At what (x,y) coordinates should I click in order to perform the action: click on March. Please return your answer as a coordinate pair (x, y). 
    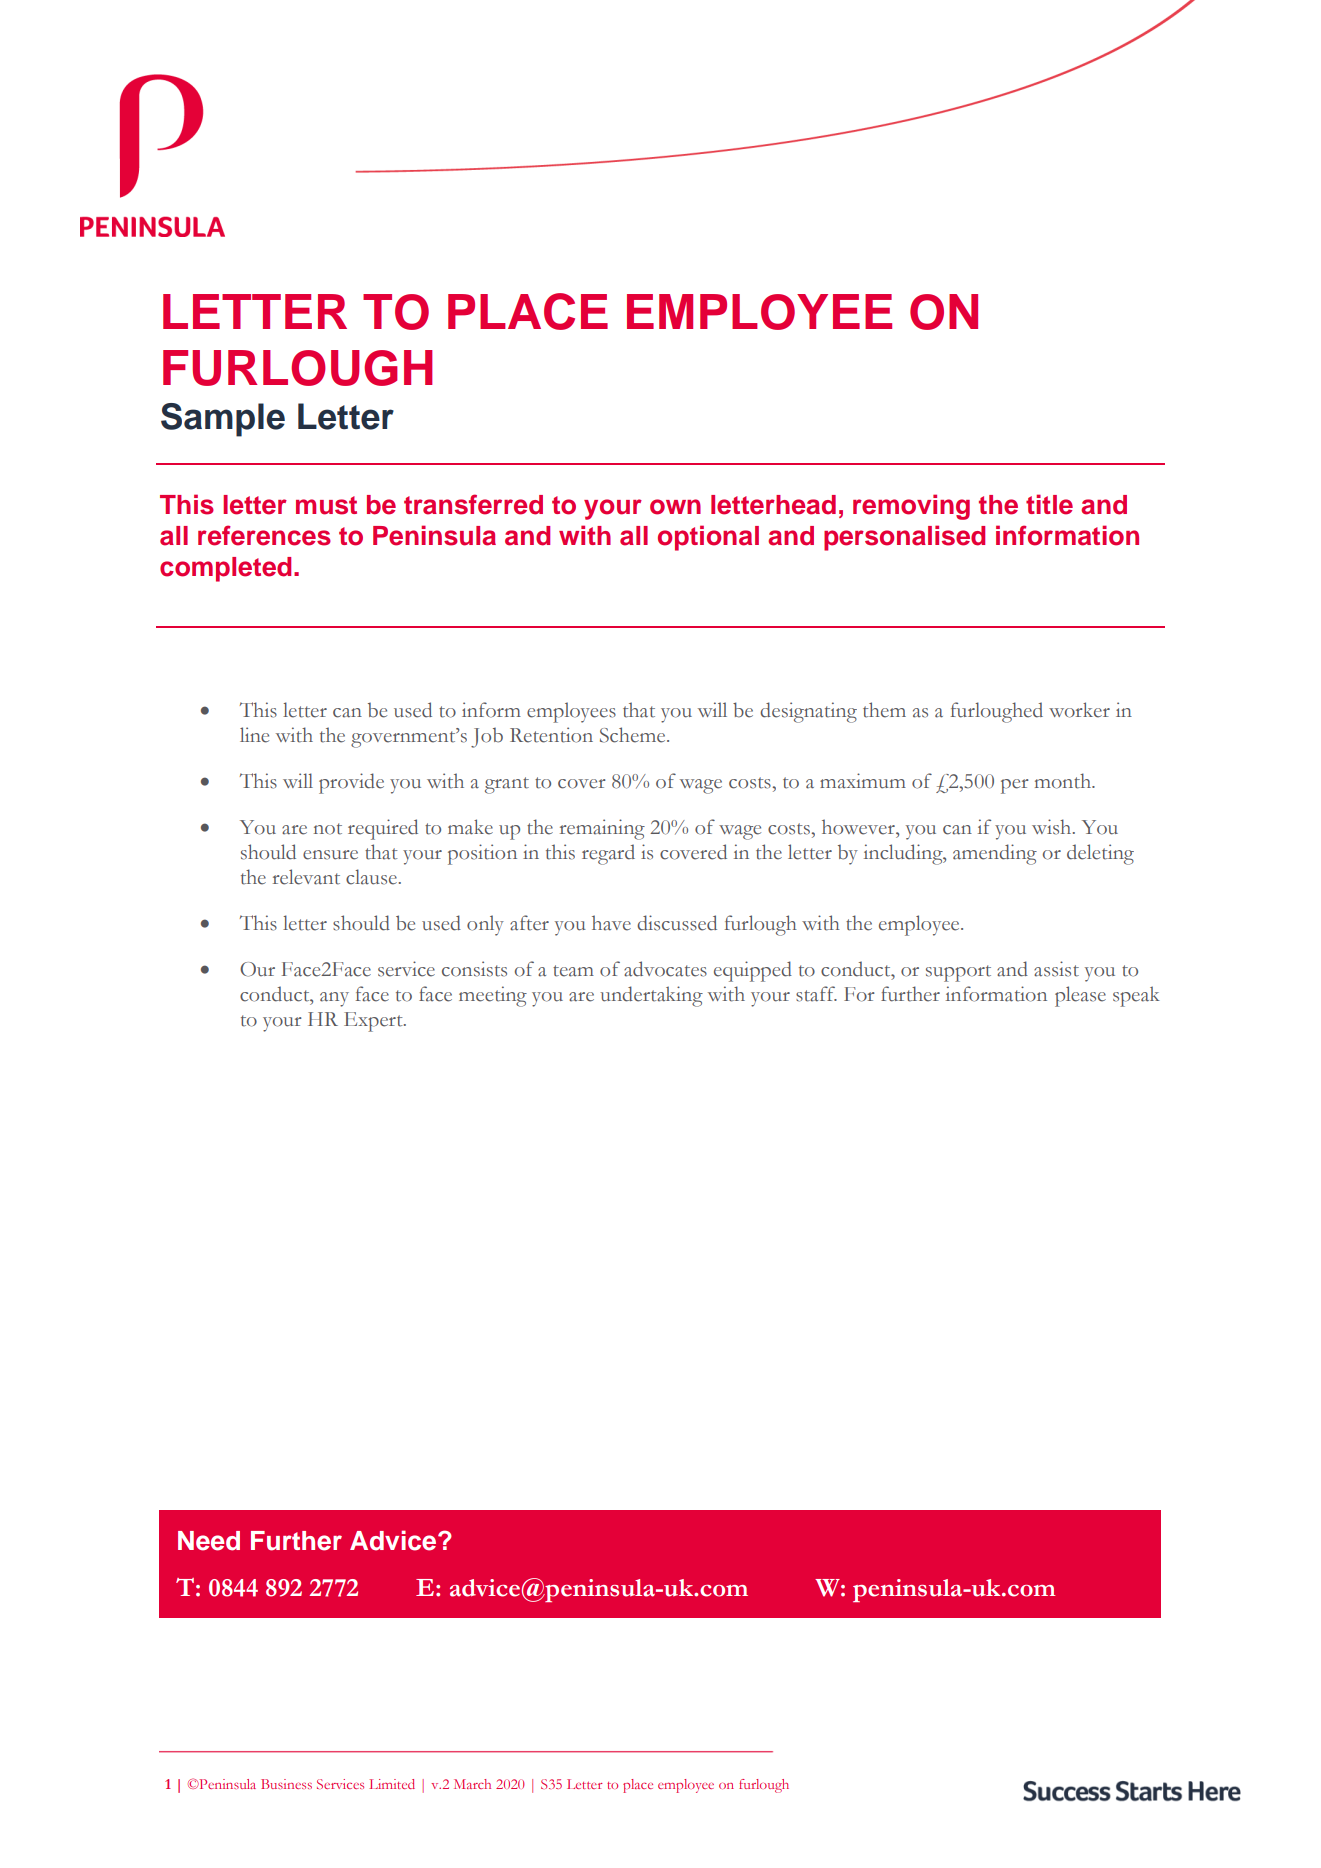
    Looking at the image, I should click on (472, 1784).
